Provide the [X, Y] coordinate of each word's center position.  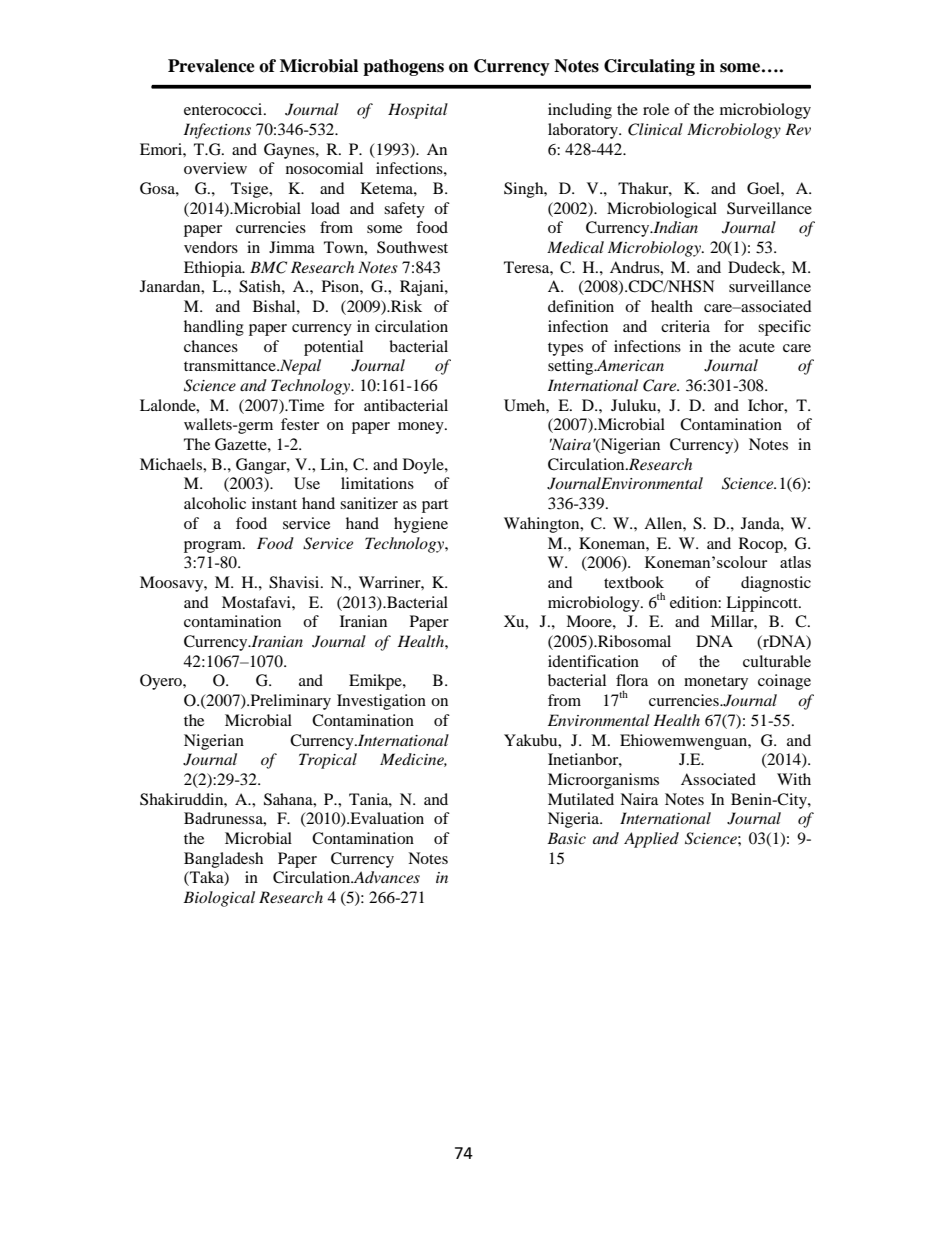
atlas [795, 562]
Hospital [418, 111]
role [656, 109]
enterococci [224, 109]
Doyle [424, 466]
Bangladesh [223, 860]
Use [307, 483]
